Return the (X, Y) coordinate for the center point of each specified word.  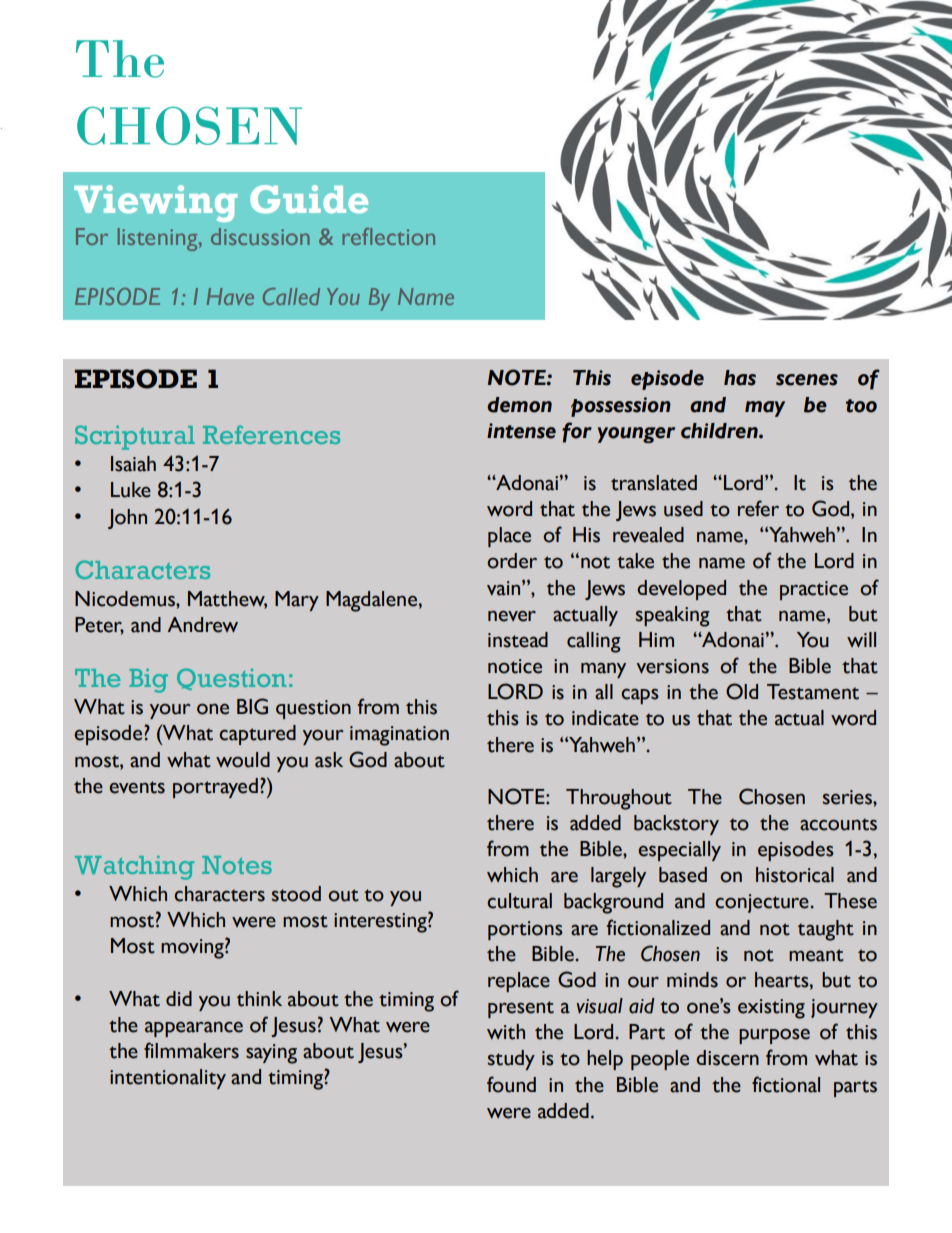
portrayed (215, 788)
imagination (399, 736)
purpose (774, 1036)
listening (159, 239)
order (512, 561)
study (511, 1060)
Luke (131, 490)
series (848, 797)
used (683, 509)
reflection (388, 236)
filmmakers (191, 1050)
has (740, 378)
